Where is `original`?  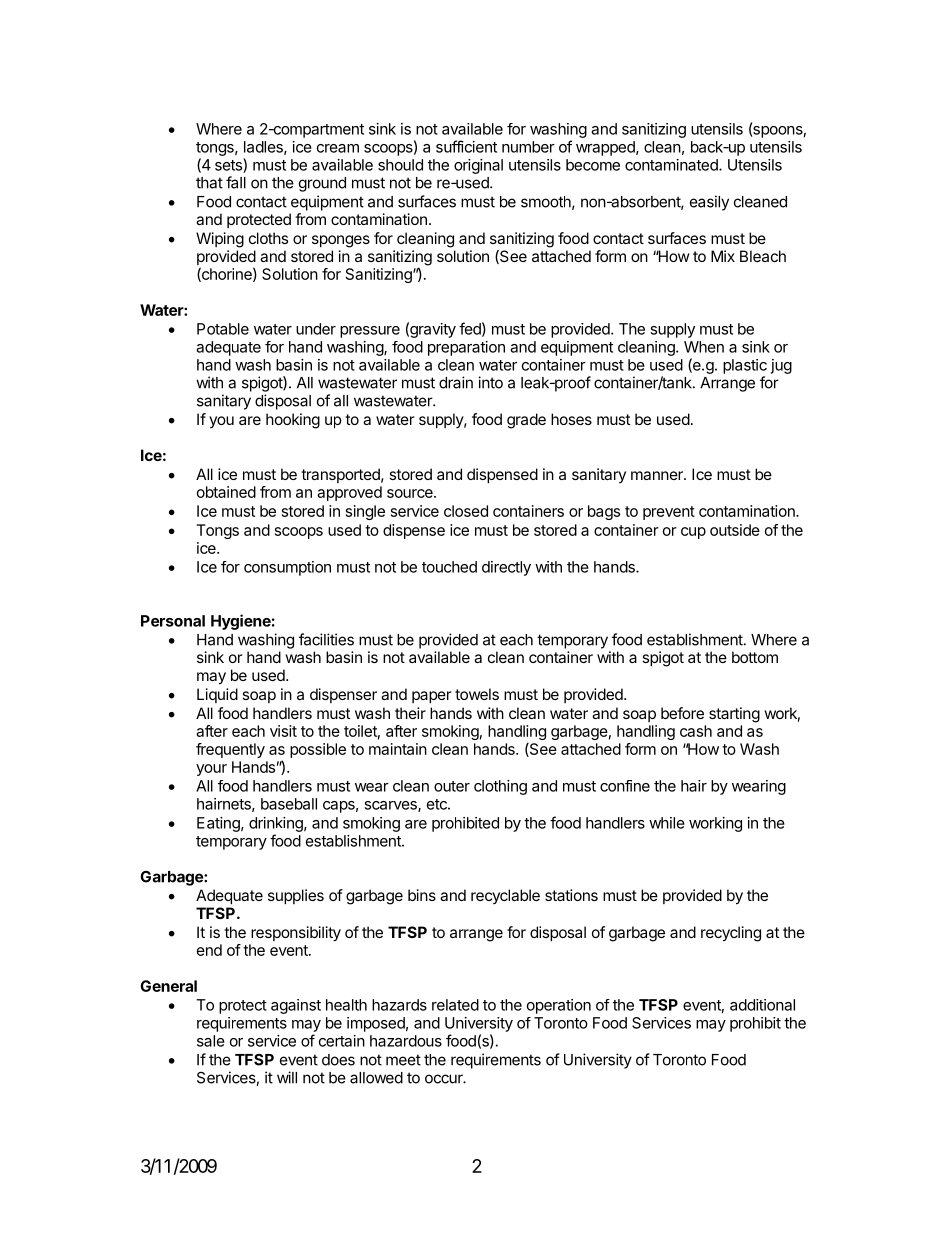
original is located at coordinates (478, 166).
